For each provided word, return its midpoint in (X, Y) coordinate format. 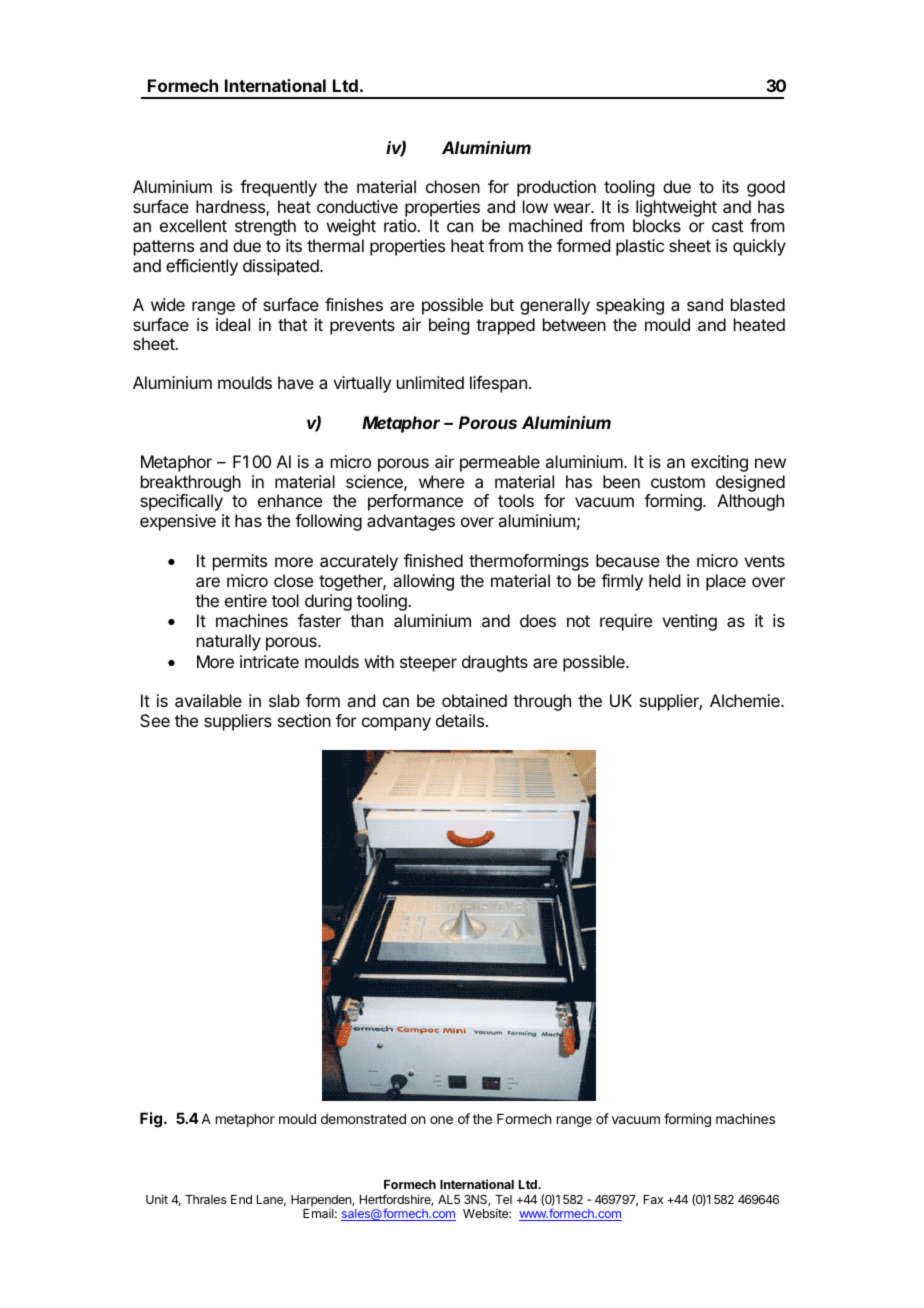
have (296, 382)
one (441, 1120)
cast (727, 226)
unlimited (430, 382)
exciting (719, 463)
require (626, 622)
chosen (453, 186)
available (208, 700)
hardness (231, 208)
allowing (423, 582)
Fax (653, 1199)
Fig (151, 1120)
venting (689, 622)
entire (246, 600)
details (460, 720)
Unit (157, 1199)
